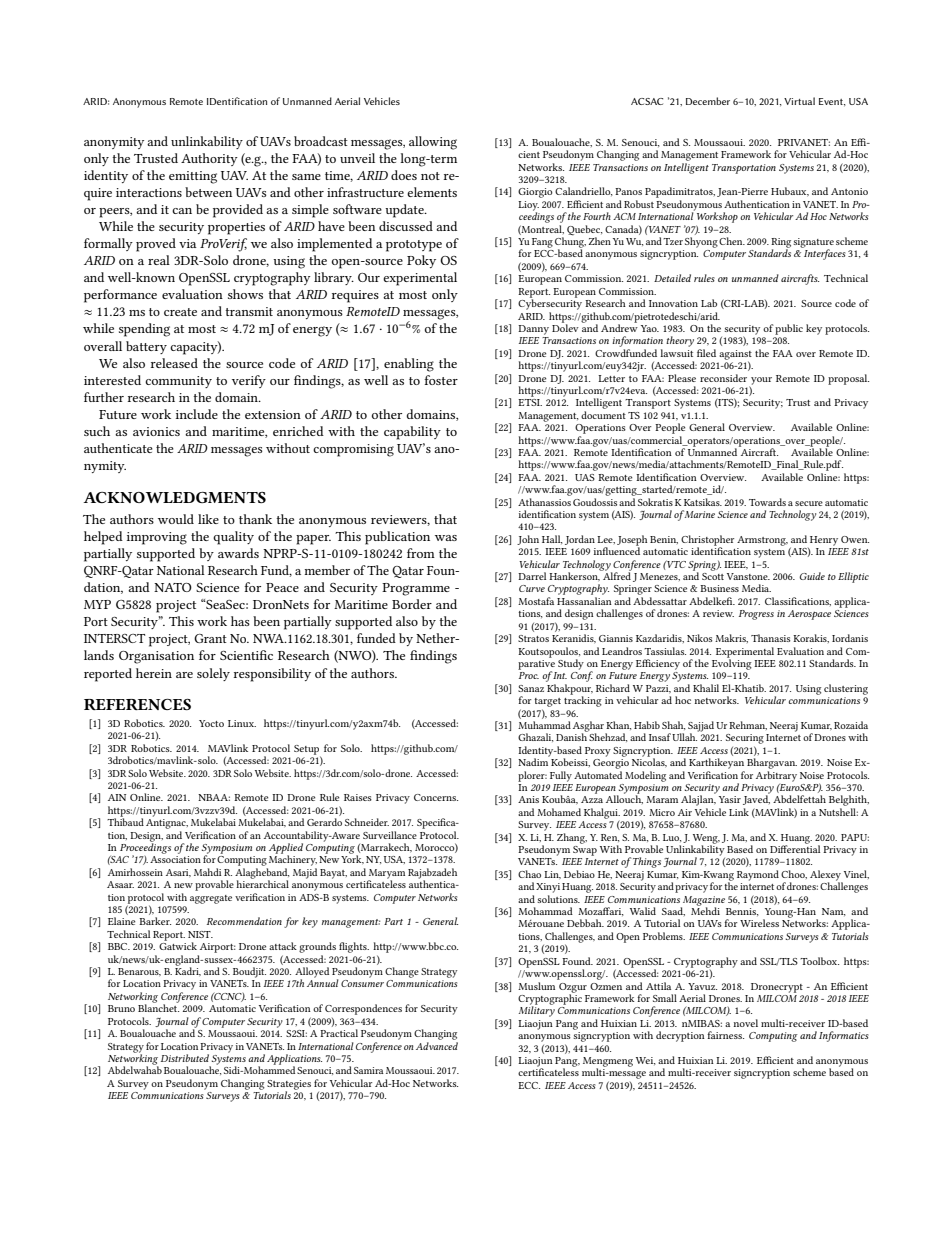  Describe the element at coordinates (441, 380) in the screenshot. I see `foster` at that location.
